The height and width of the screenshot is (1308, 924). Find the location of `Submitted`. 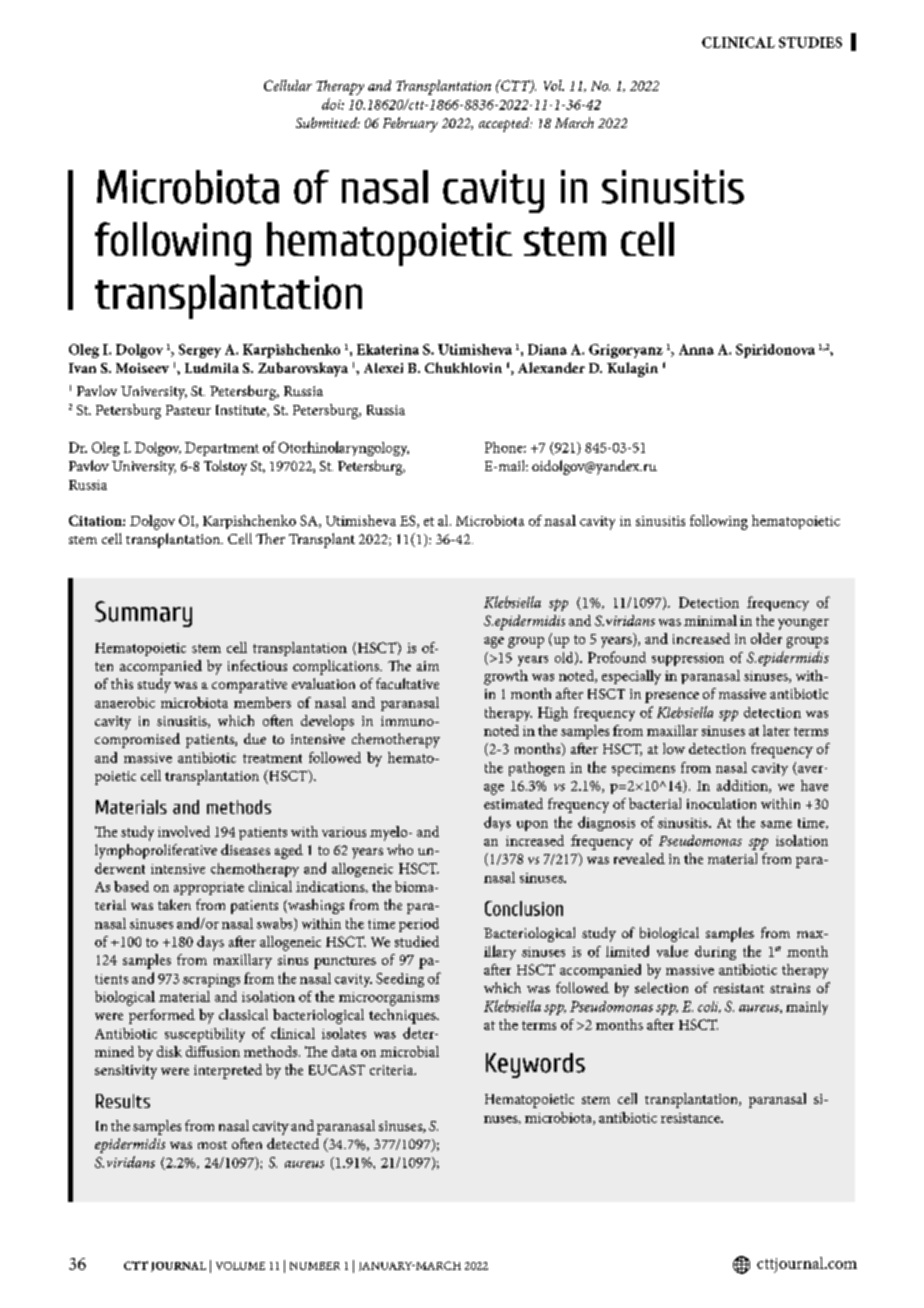

Submitted is located at coordinates (328, 122).
